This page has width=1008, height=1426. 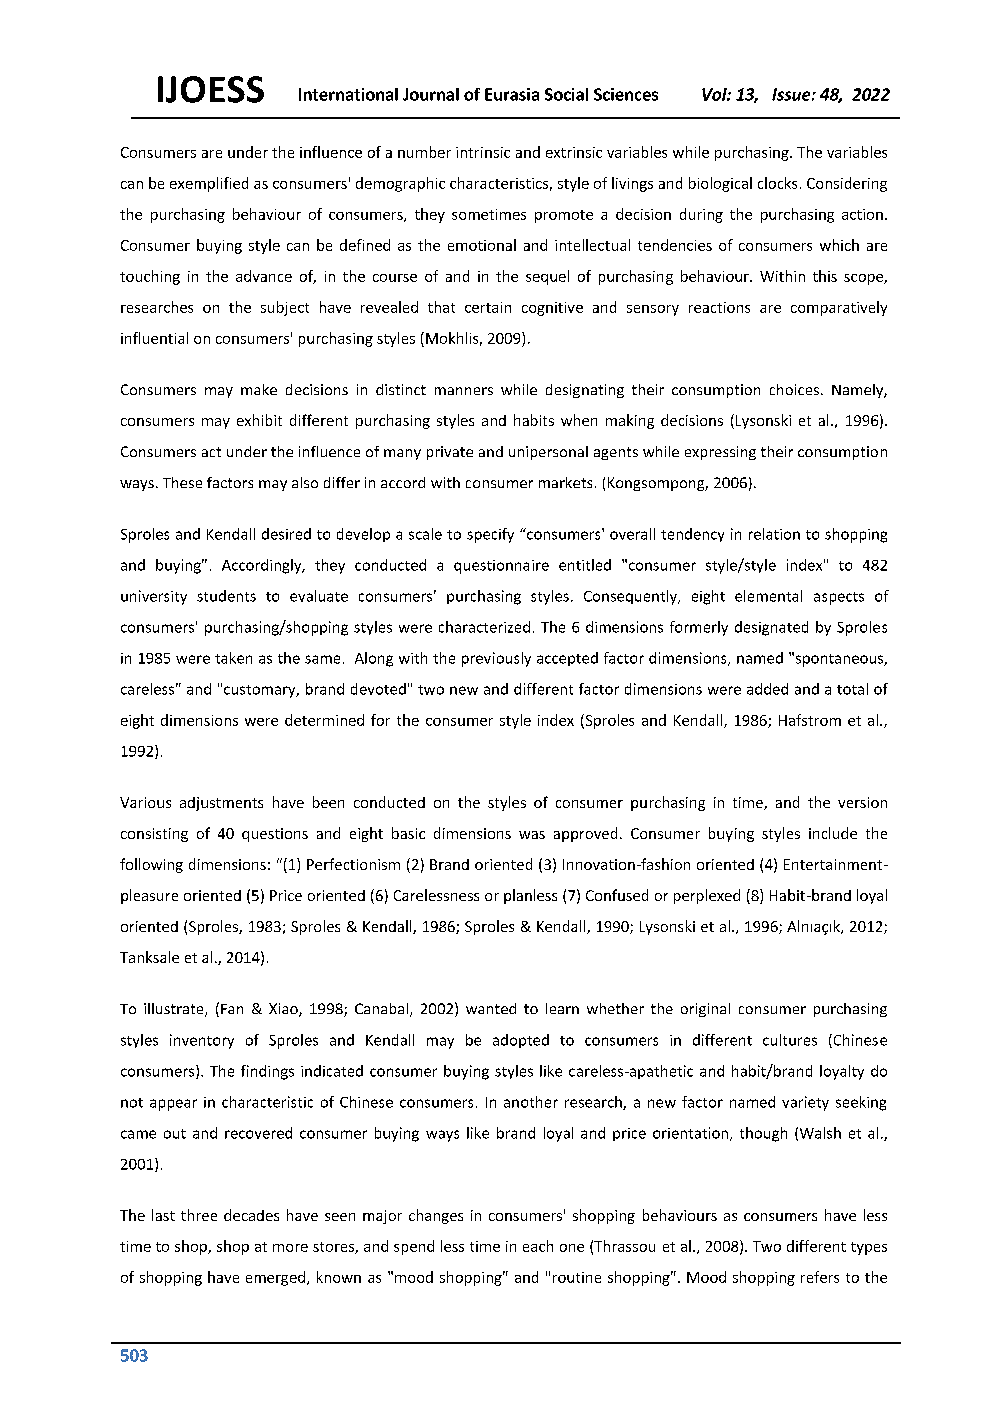 I want to click on refers, so click(x=820, y=1277).
